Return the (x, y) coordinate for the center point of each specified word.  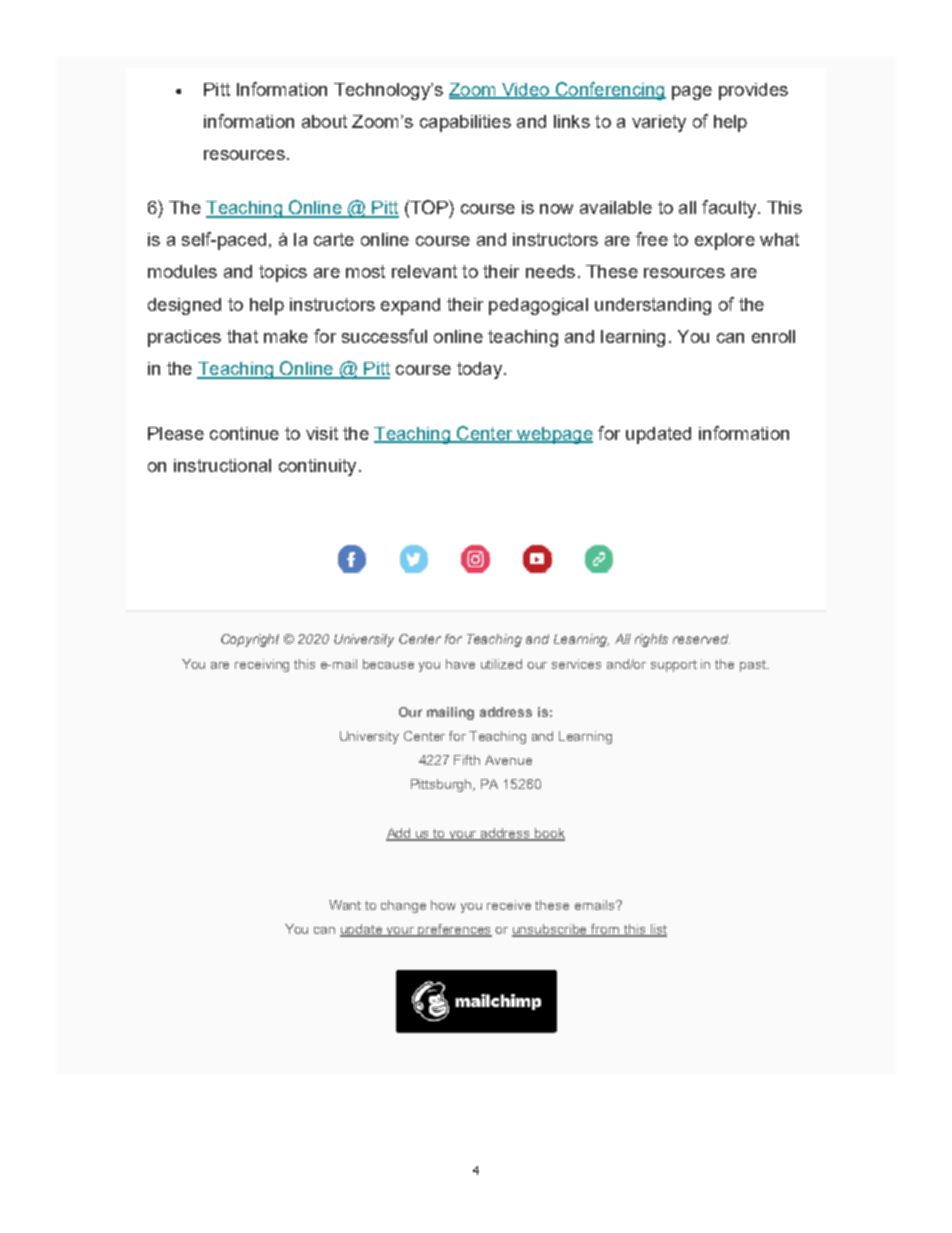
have (460, 664)
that (242, 336)
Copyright (250, 640)
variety (659, 123)
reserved (701, 639)
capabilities (465, 123)
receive (509, 905)
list (657, 930)
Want (345, 905)
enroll (773, 336)
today (479, 370)
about (324, 121)
